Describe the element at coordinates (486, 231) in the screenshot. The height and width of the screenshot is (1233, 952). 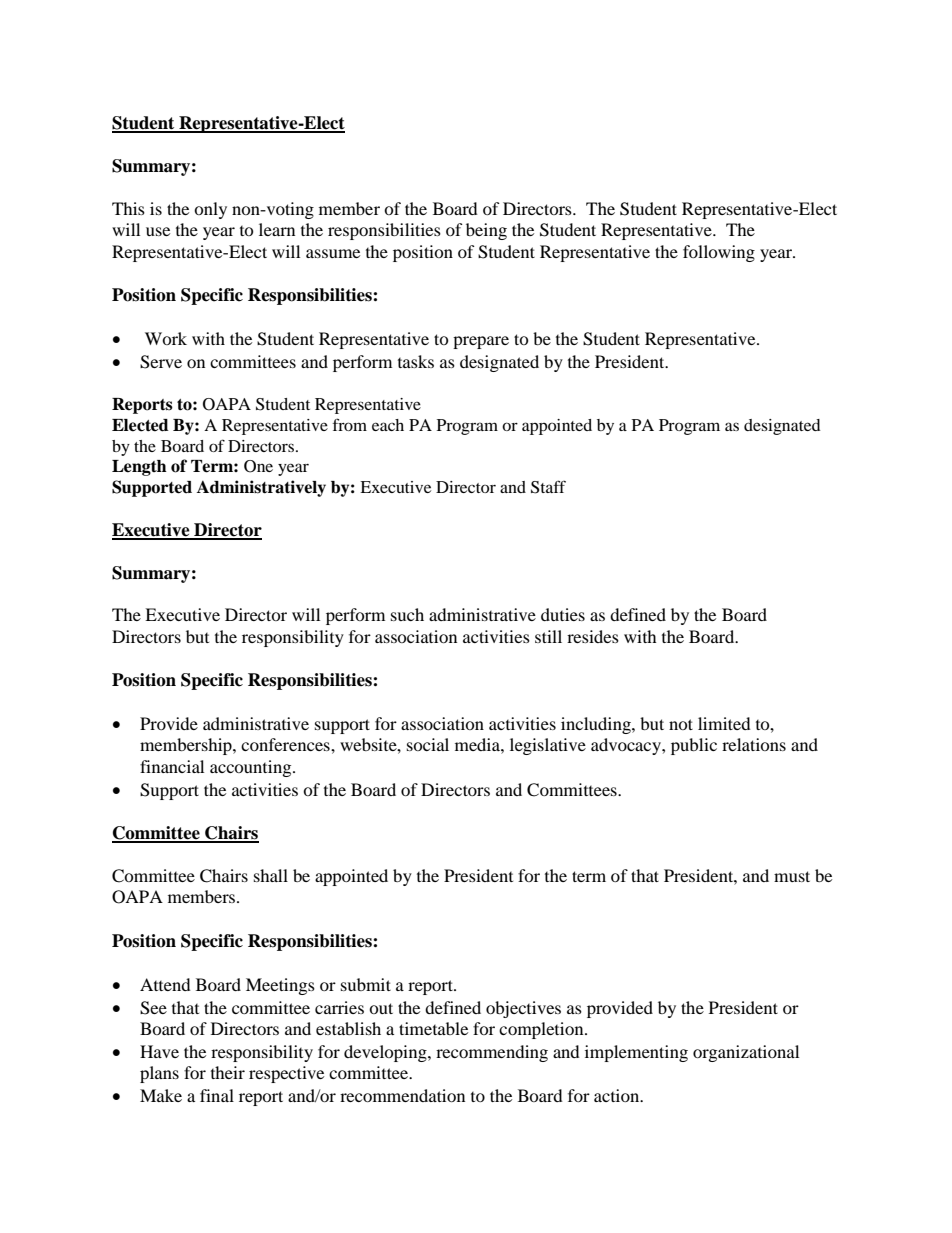
I see `being` at that location.
